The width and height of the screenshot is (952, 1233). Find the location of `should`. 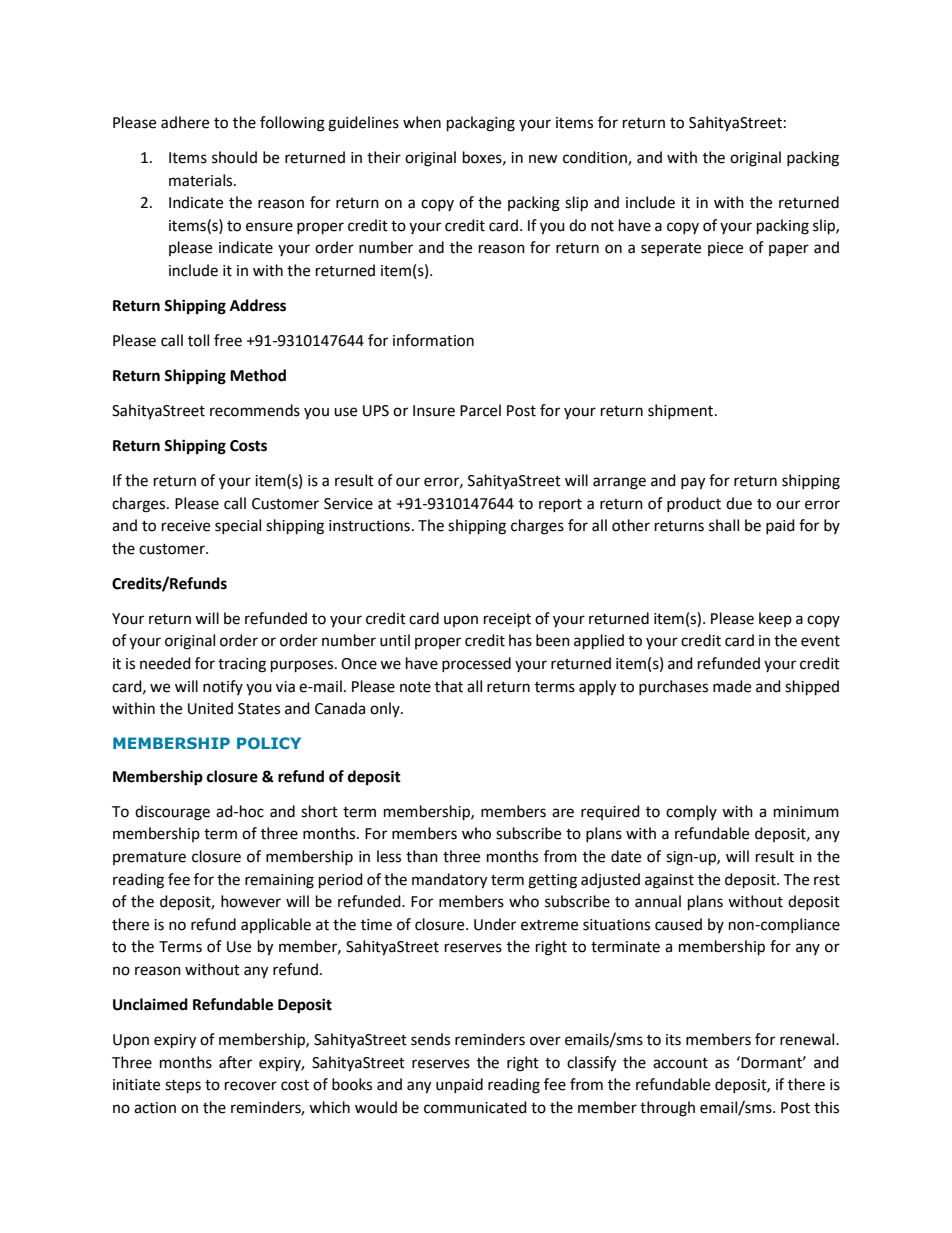

should is located at coordinates (234, 157).
